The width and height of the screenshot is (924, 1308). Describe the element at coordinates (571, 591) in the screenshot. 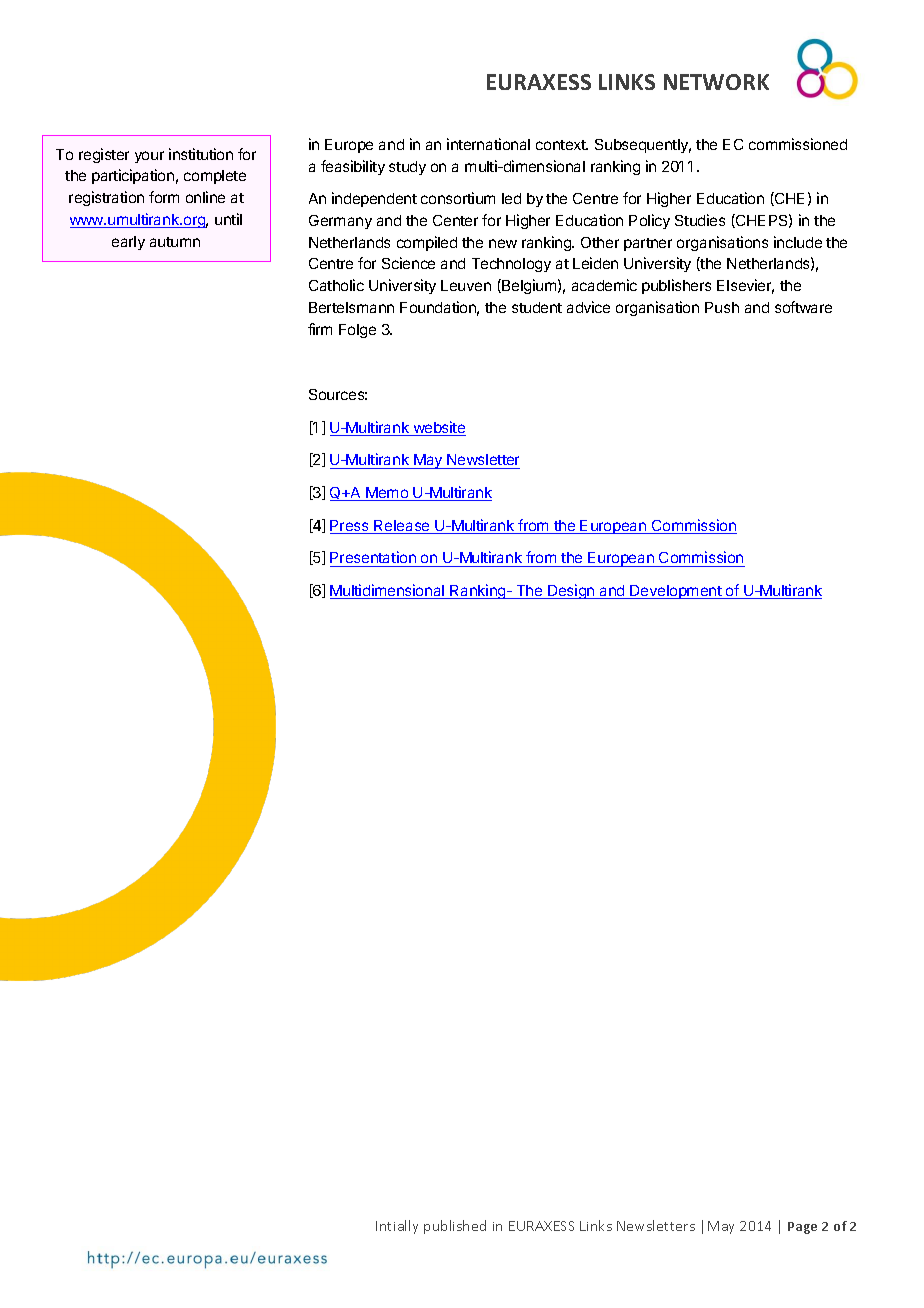

I see `Design` at that location.
